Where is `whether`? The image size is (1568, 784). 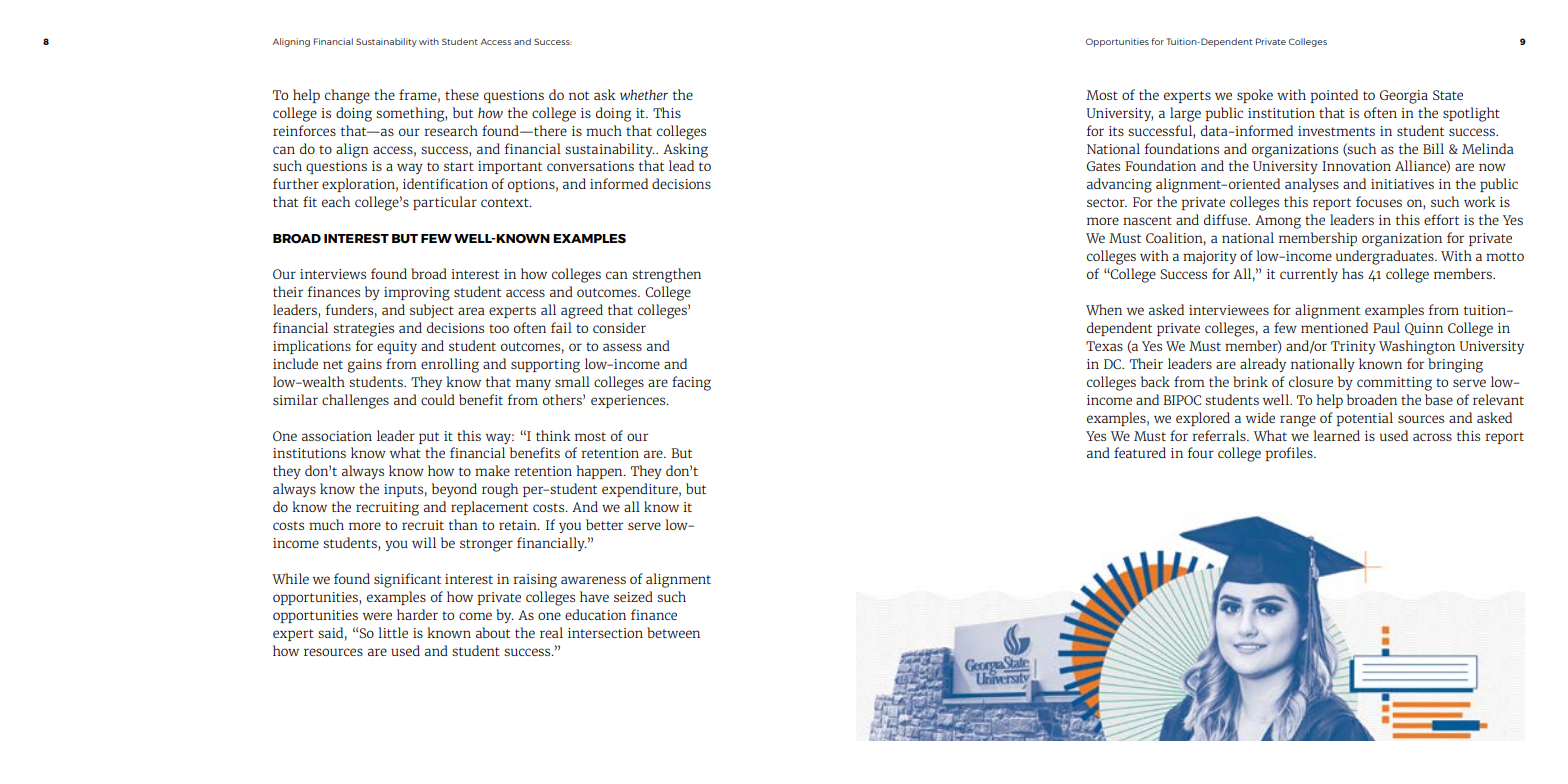
whether is located at coordinates (644, 94).
